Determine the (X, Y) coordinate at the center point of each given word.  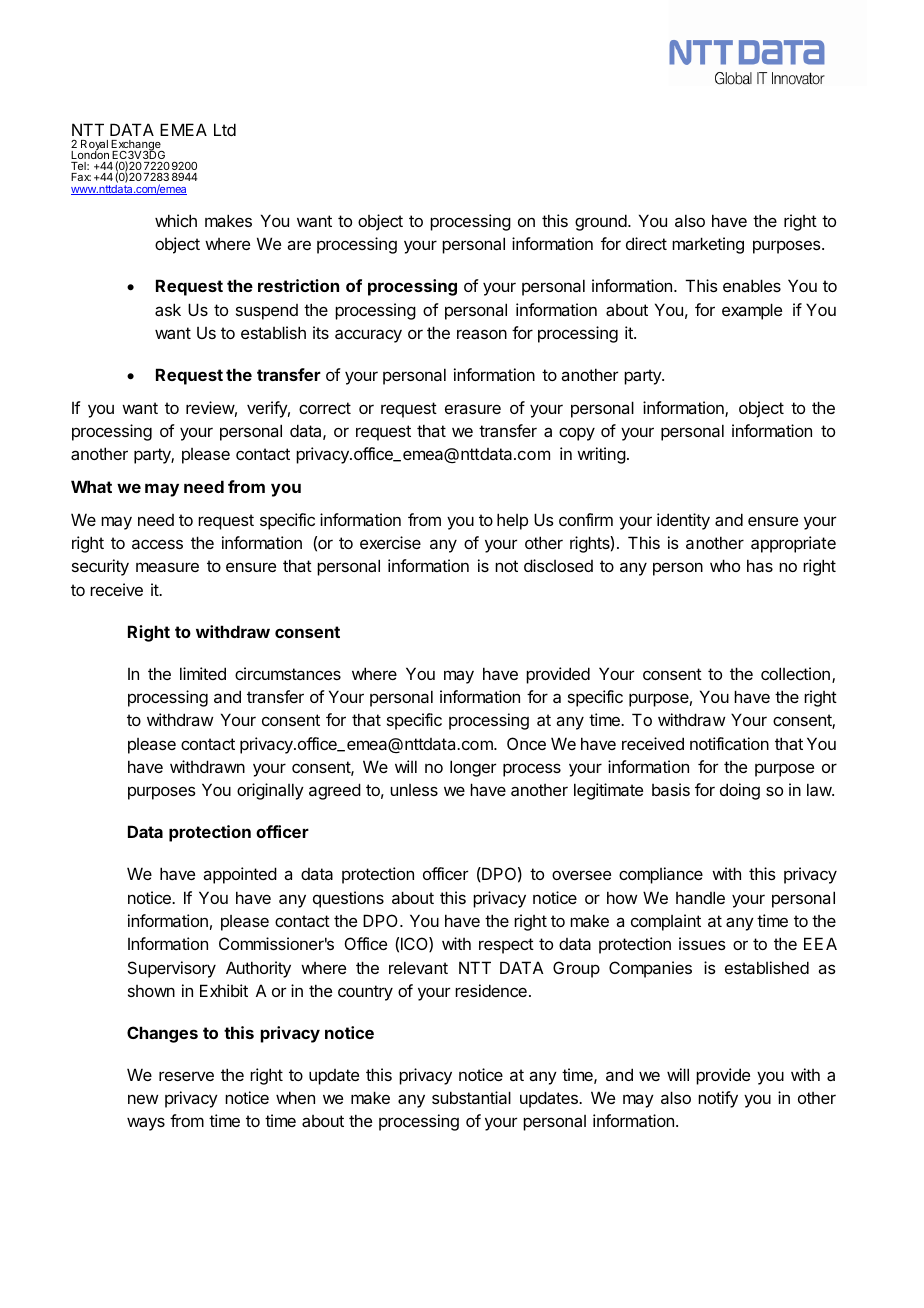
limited (203, 673)
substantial (471, 1097)
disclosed (558, 565)
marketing (708, 245)
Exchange (137, 146)
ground (602, 222)
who (725, 565)
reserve (186, 1076)
